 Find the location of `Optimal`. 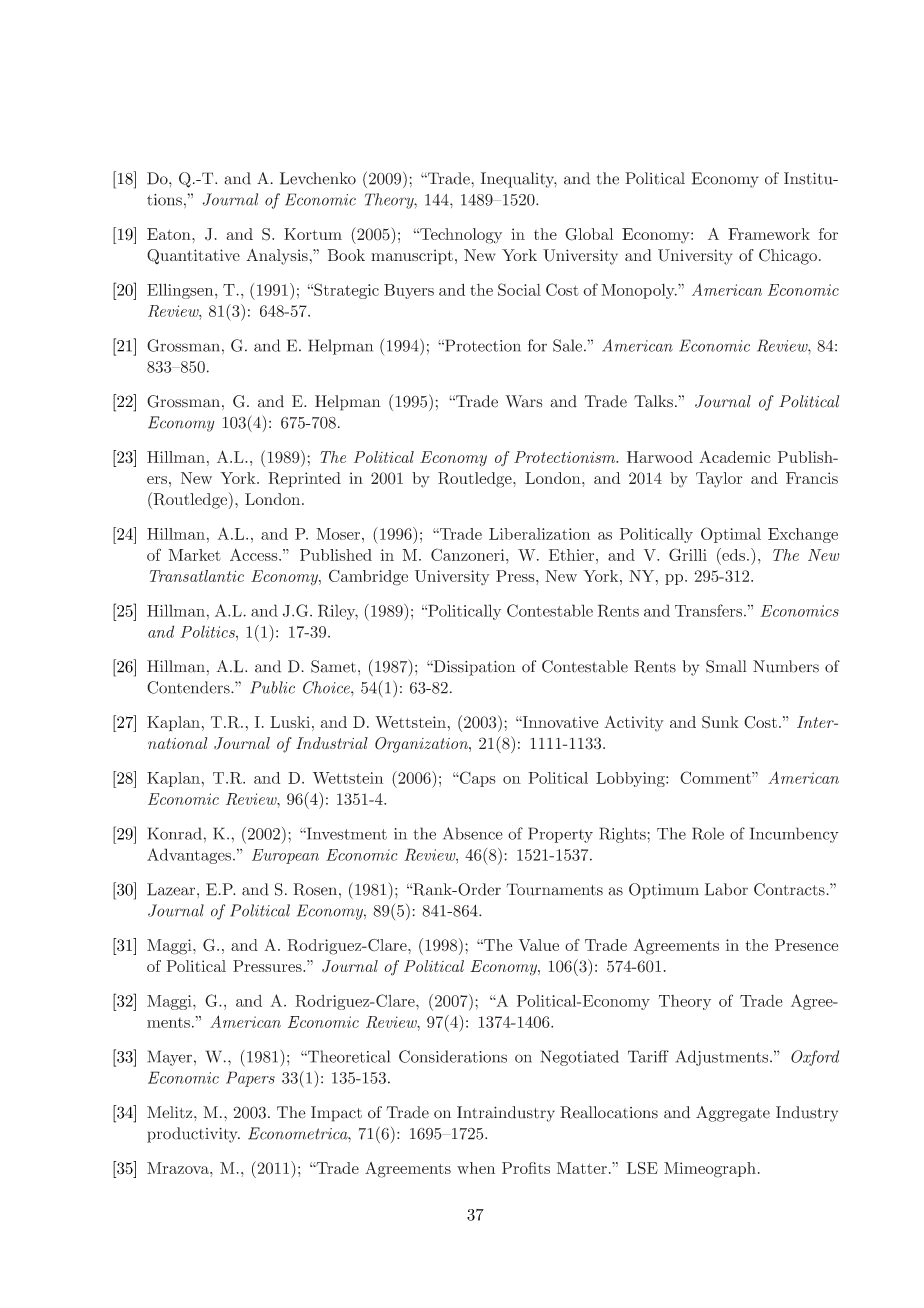

Optimal is located at coordinates (731, 535).
